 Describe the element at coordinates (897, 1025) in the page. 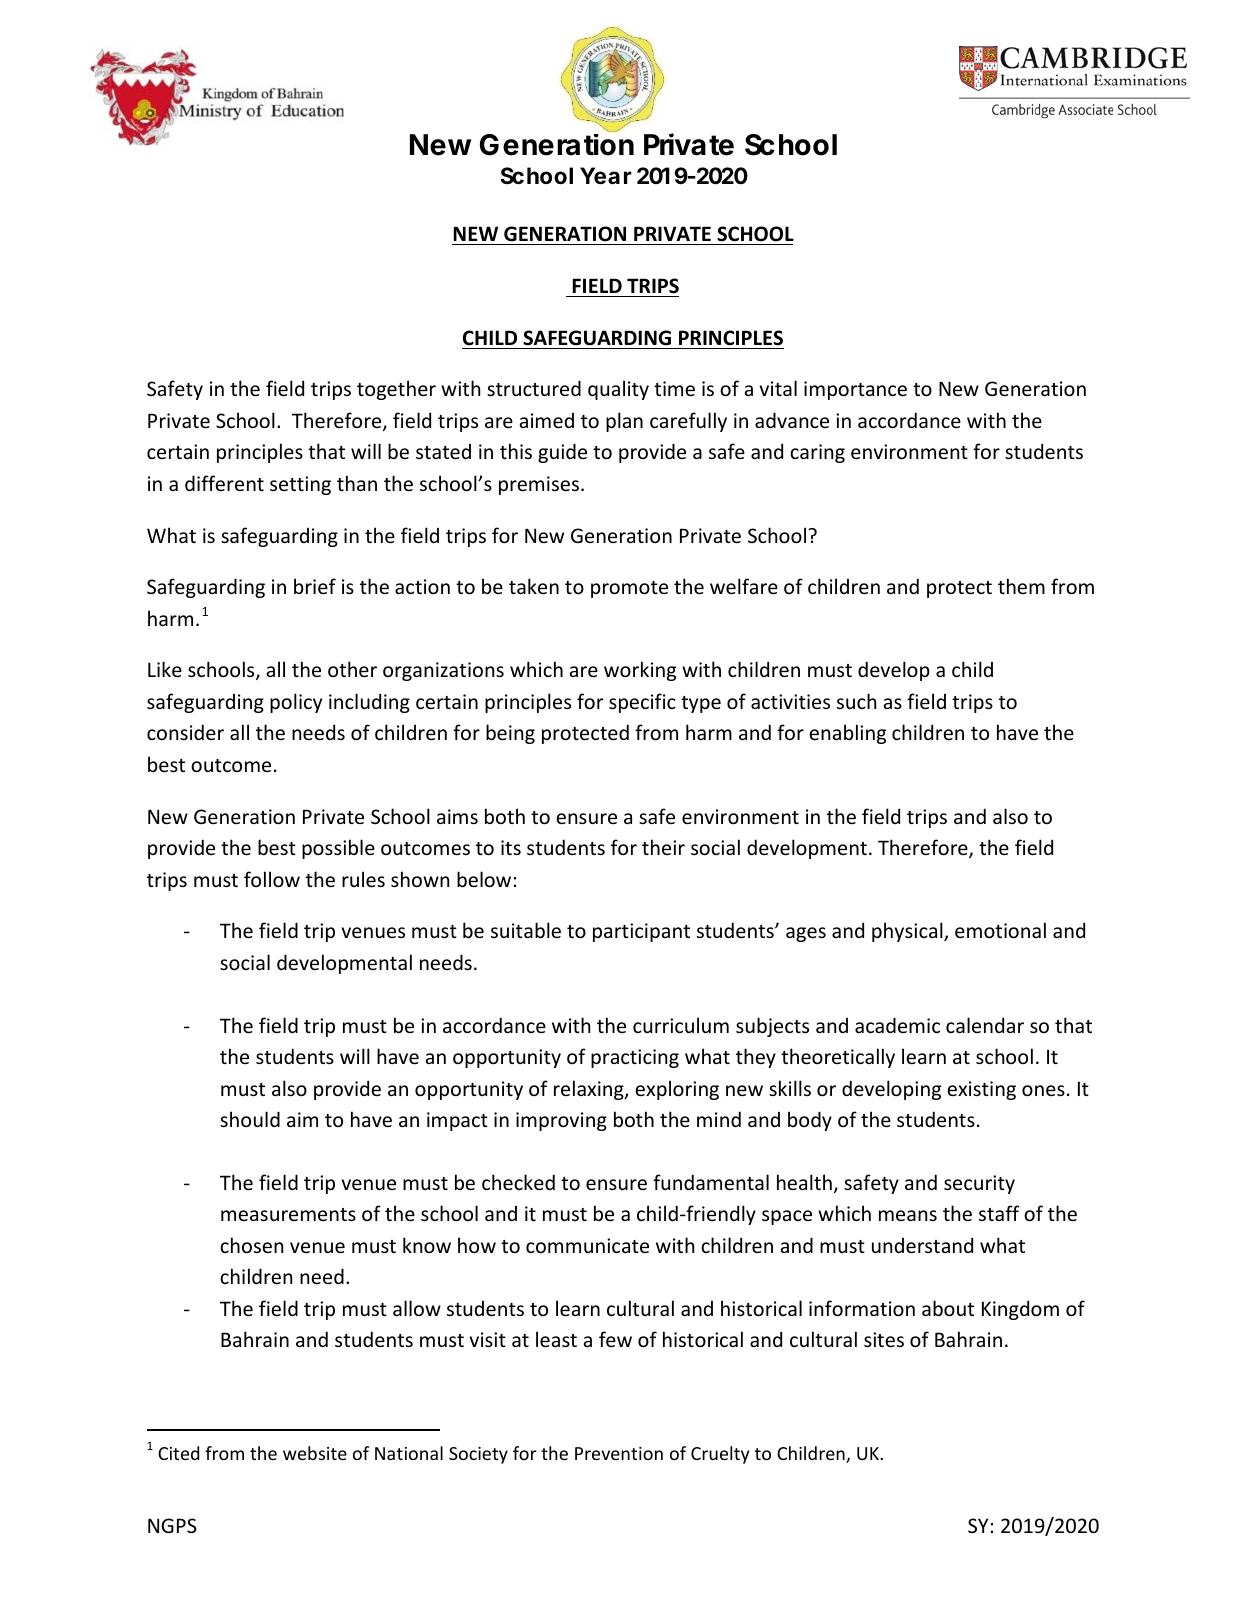

I see `academic` at that location.
